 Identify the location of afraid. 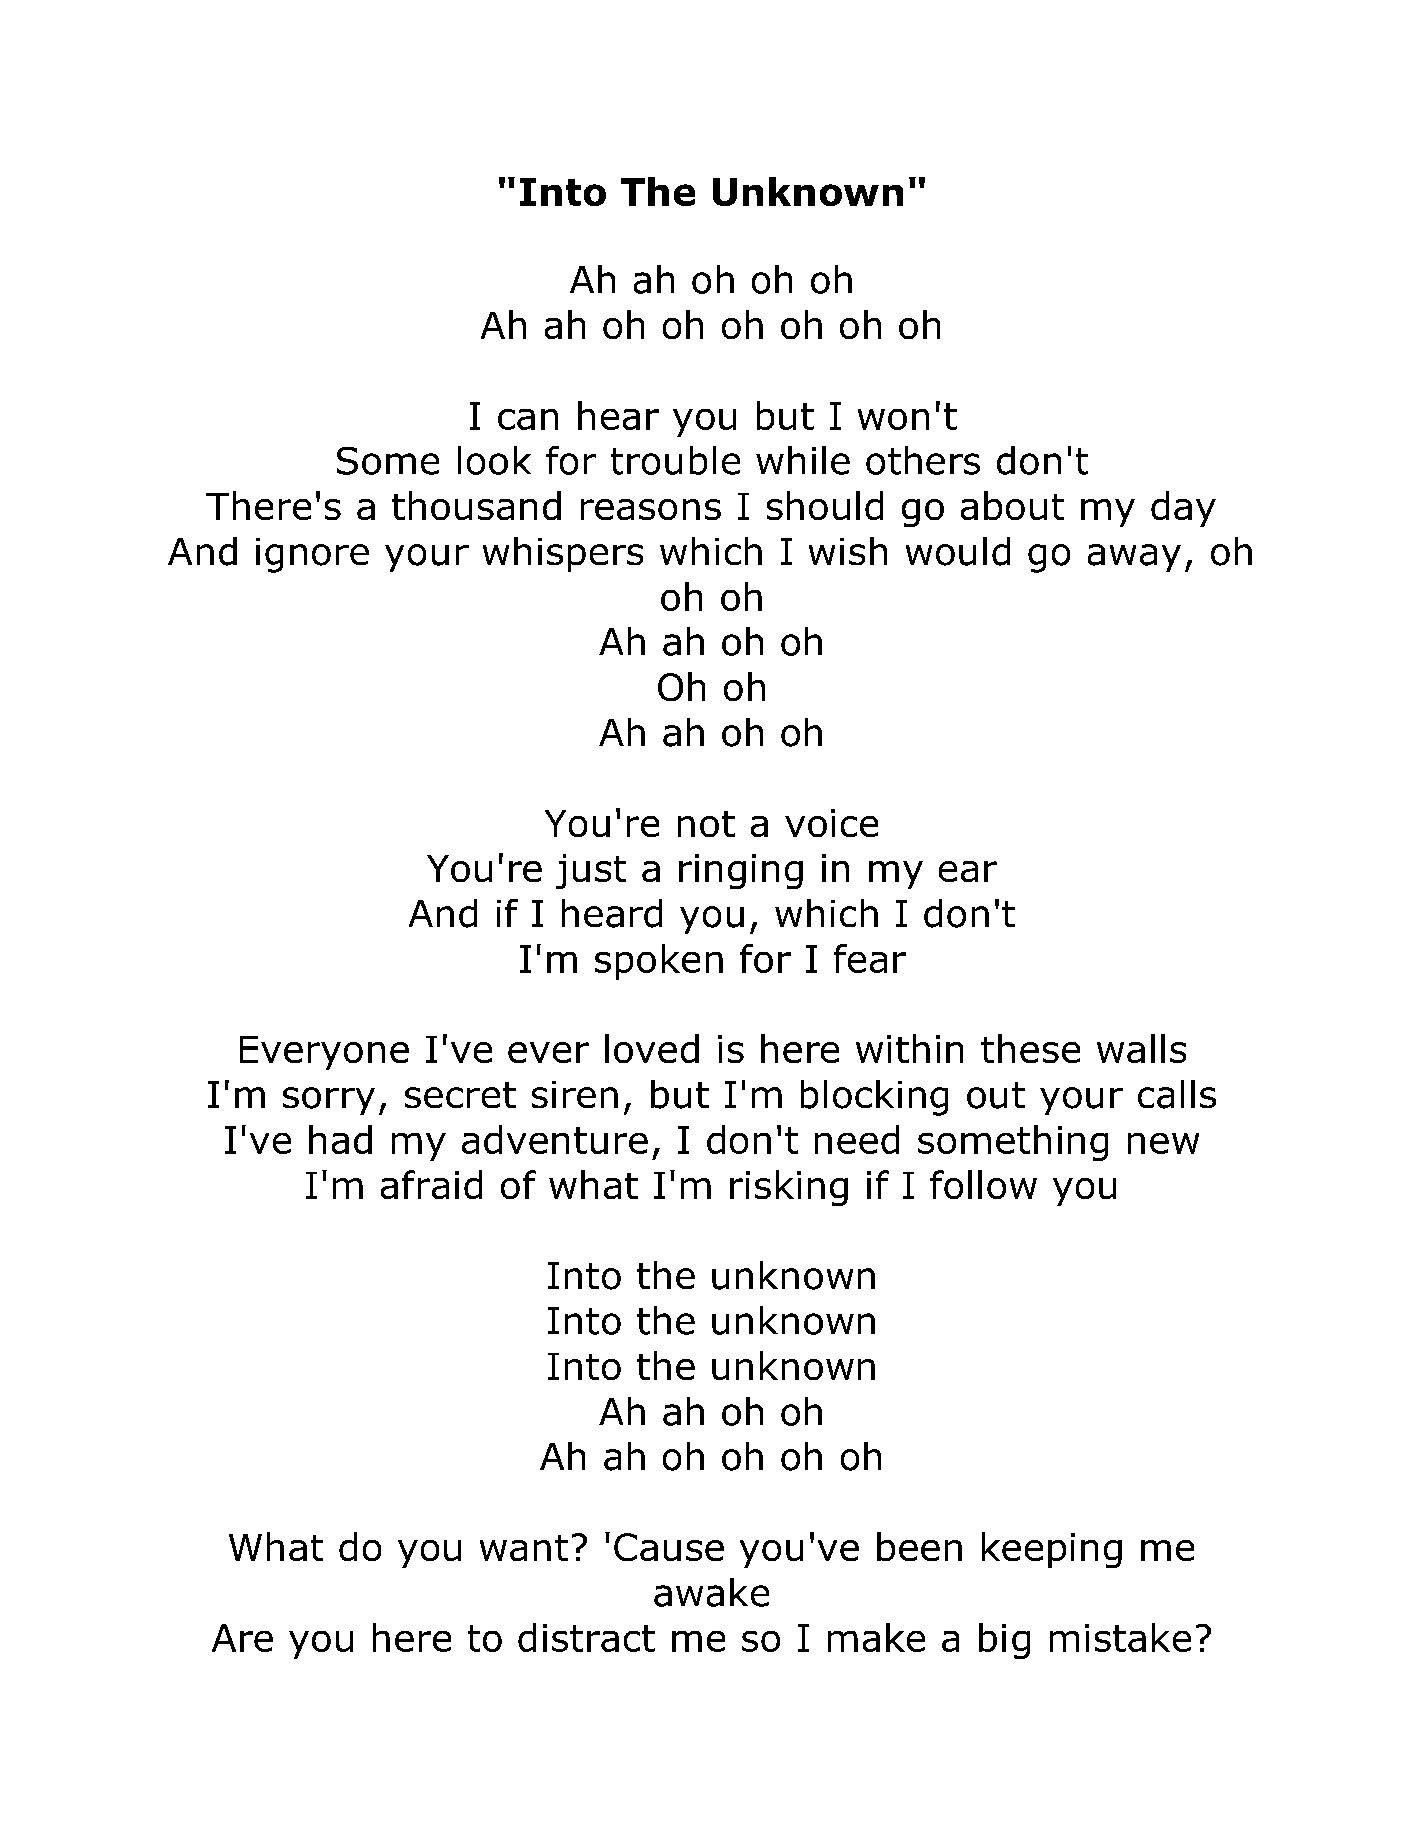
(431, 1184).
